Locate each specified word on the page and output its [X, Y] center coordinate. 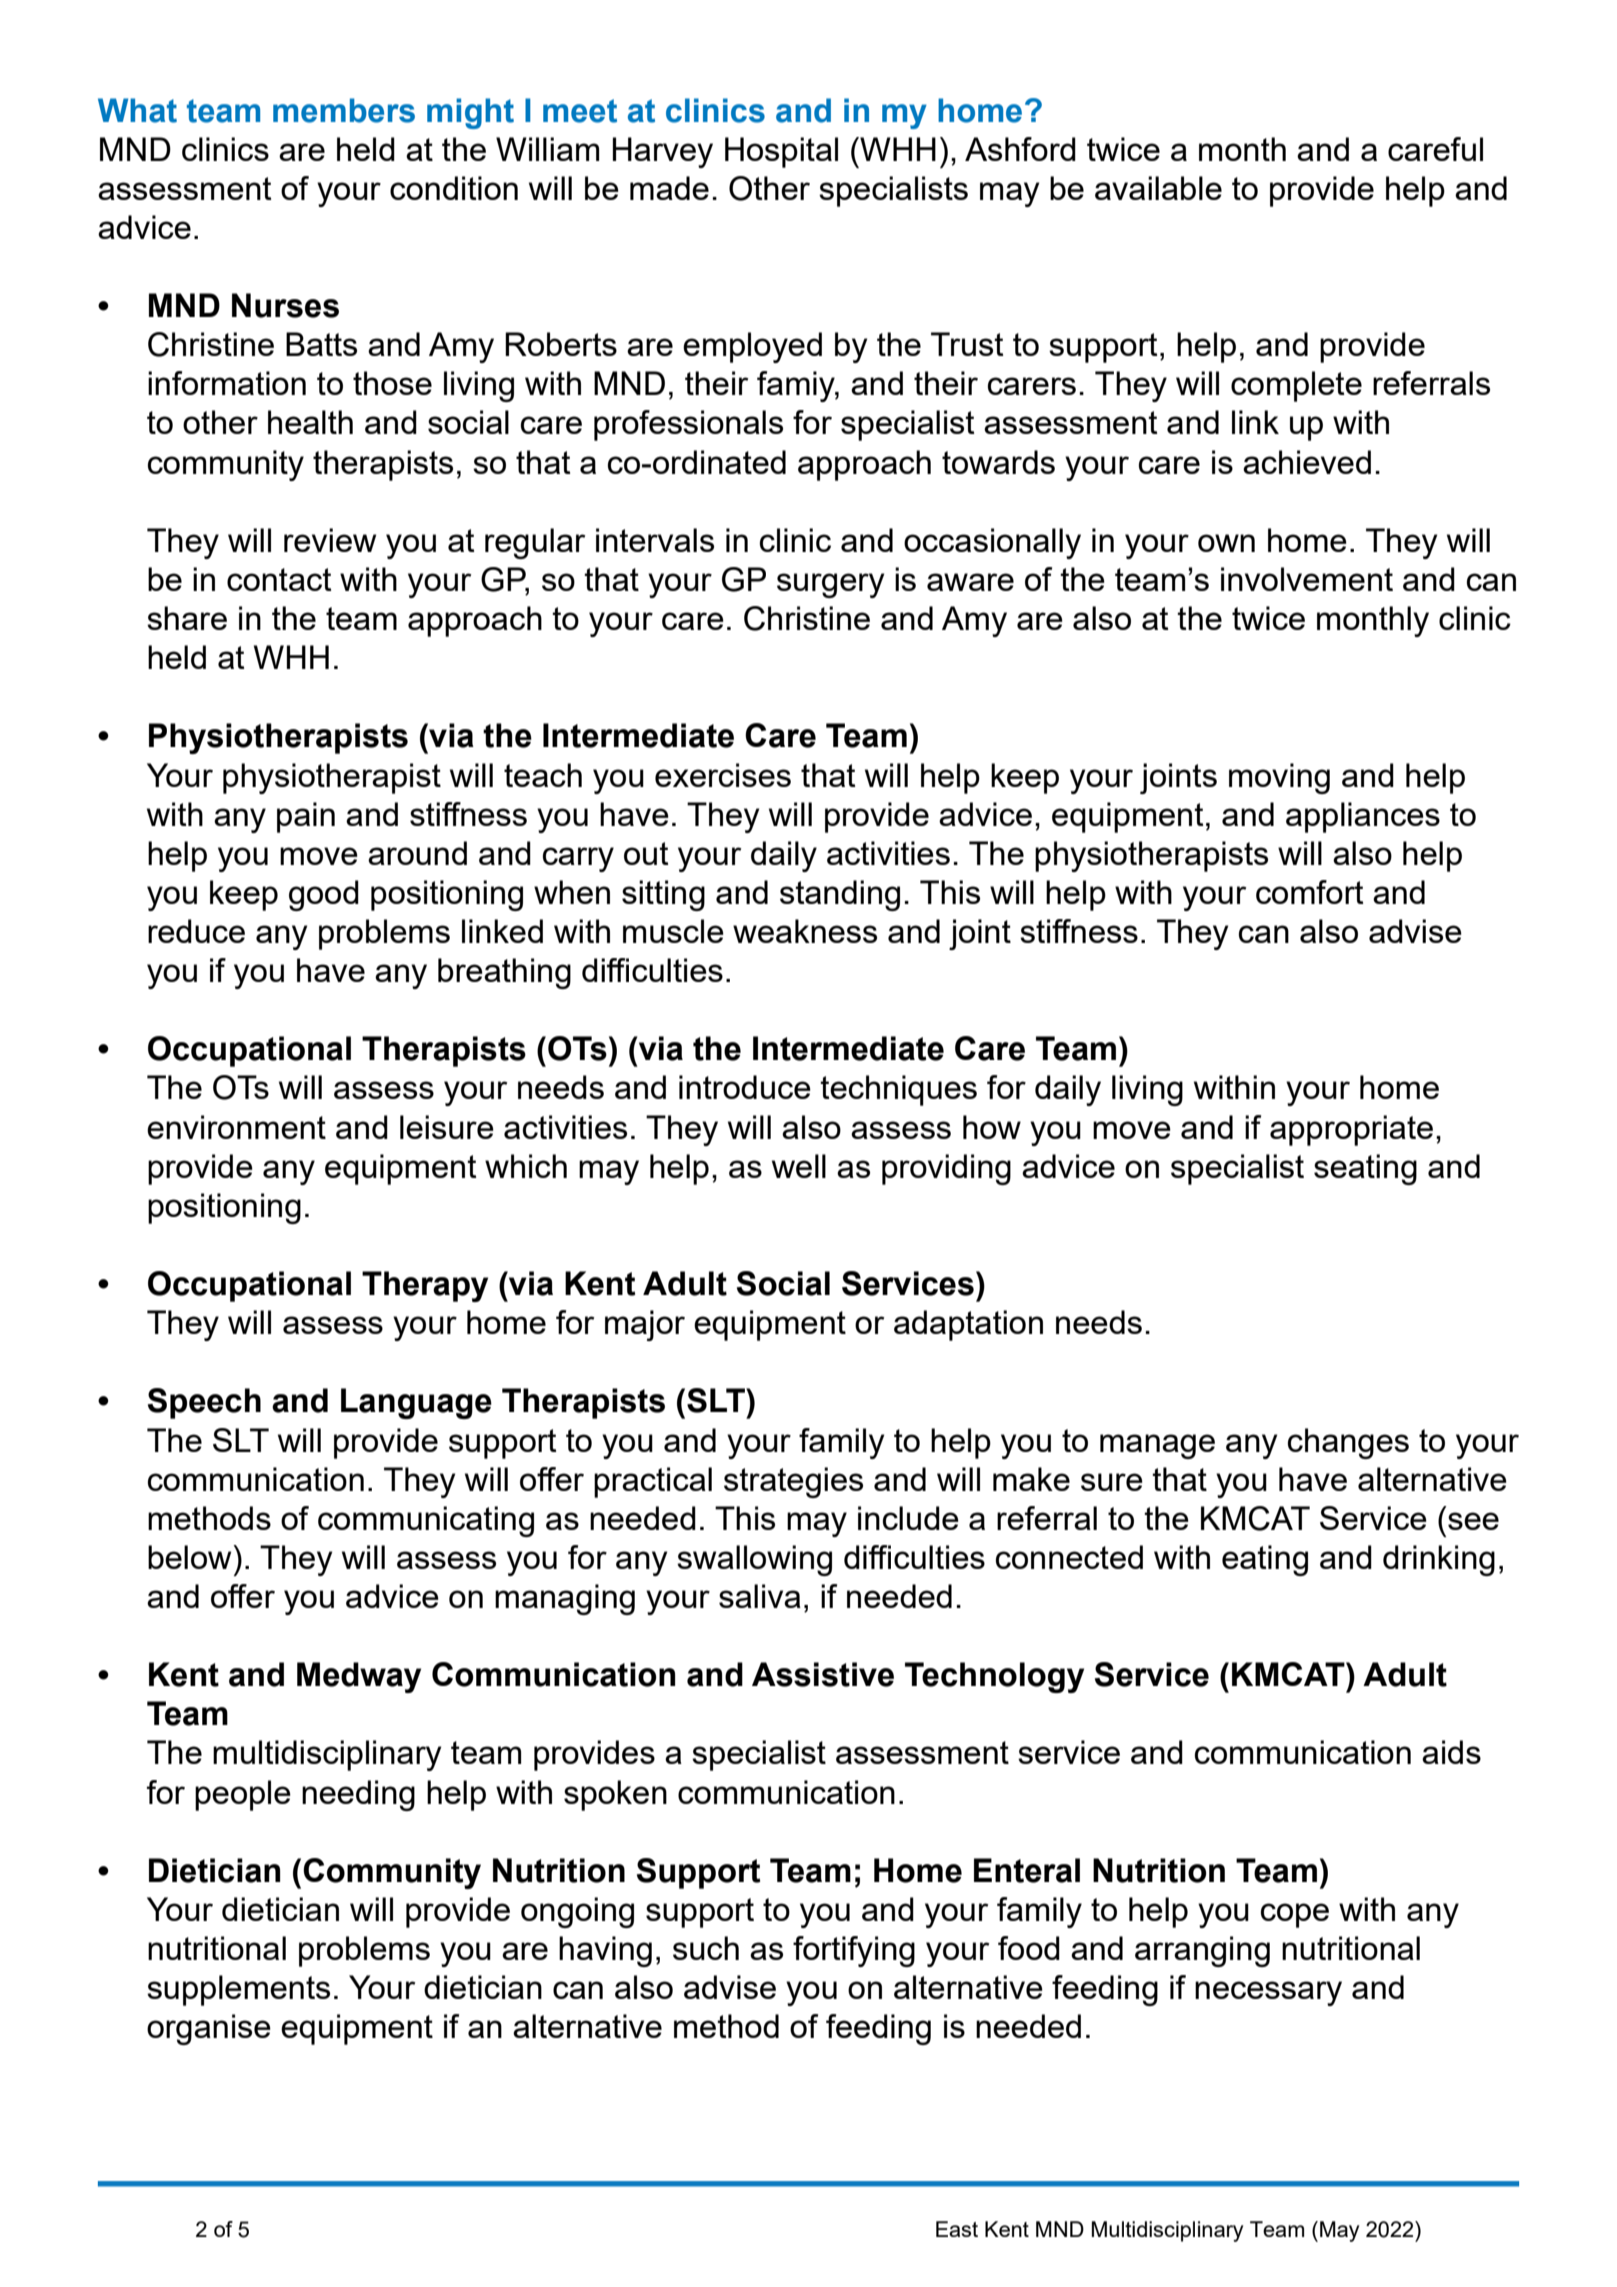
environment [236, 1127]
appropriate [1351, 1130]
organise [209, 2029]
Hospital [781, 152]
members [344, 110]
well [799, 1166]
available [1158, 188]
